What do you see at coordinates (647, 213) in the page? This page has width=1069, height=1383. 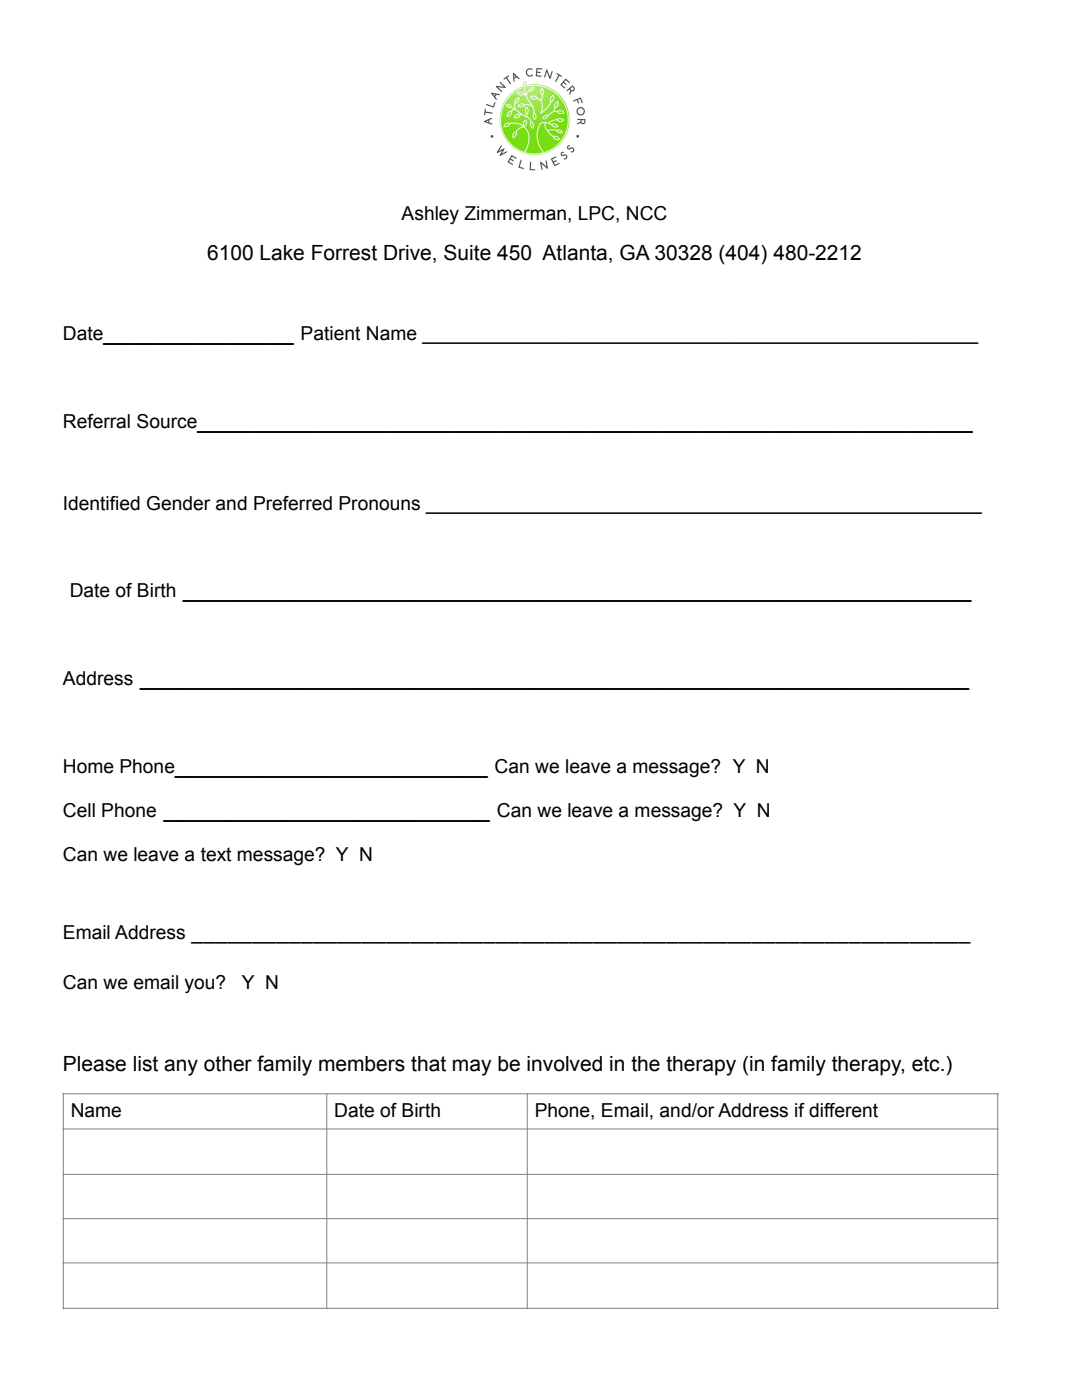 I see `NCC` at bounding box center [647, 213].
